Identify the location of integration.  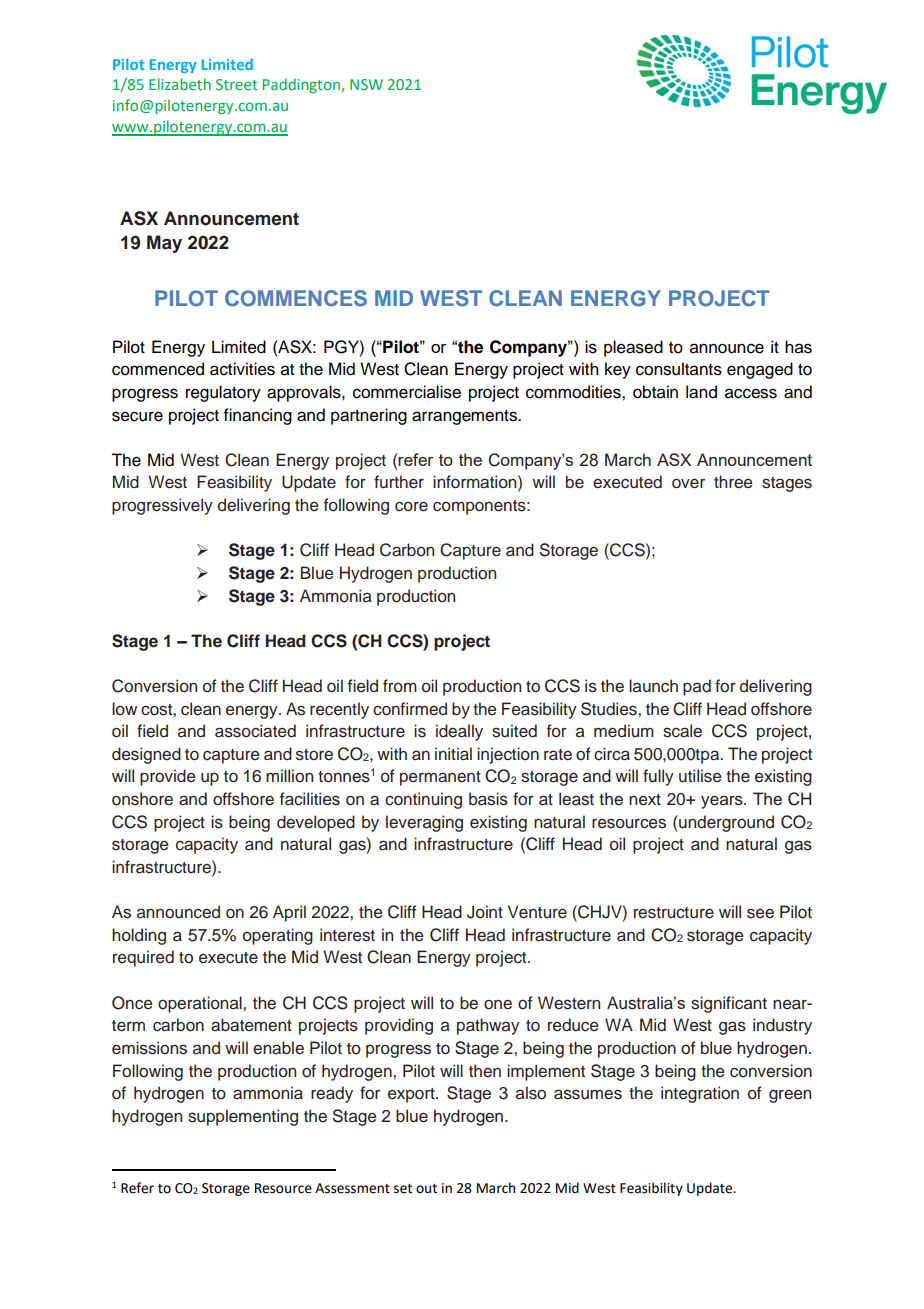
(700, 1094).
